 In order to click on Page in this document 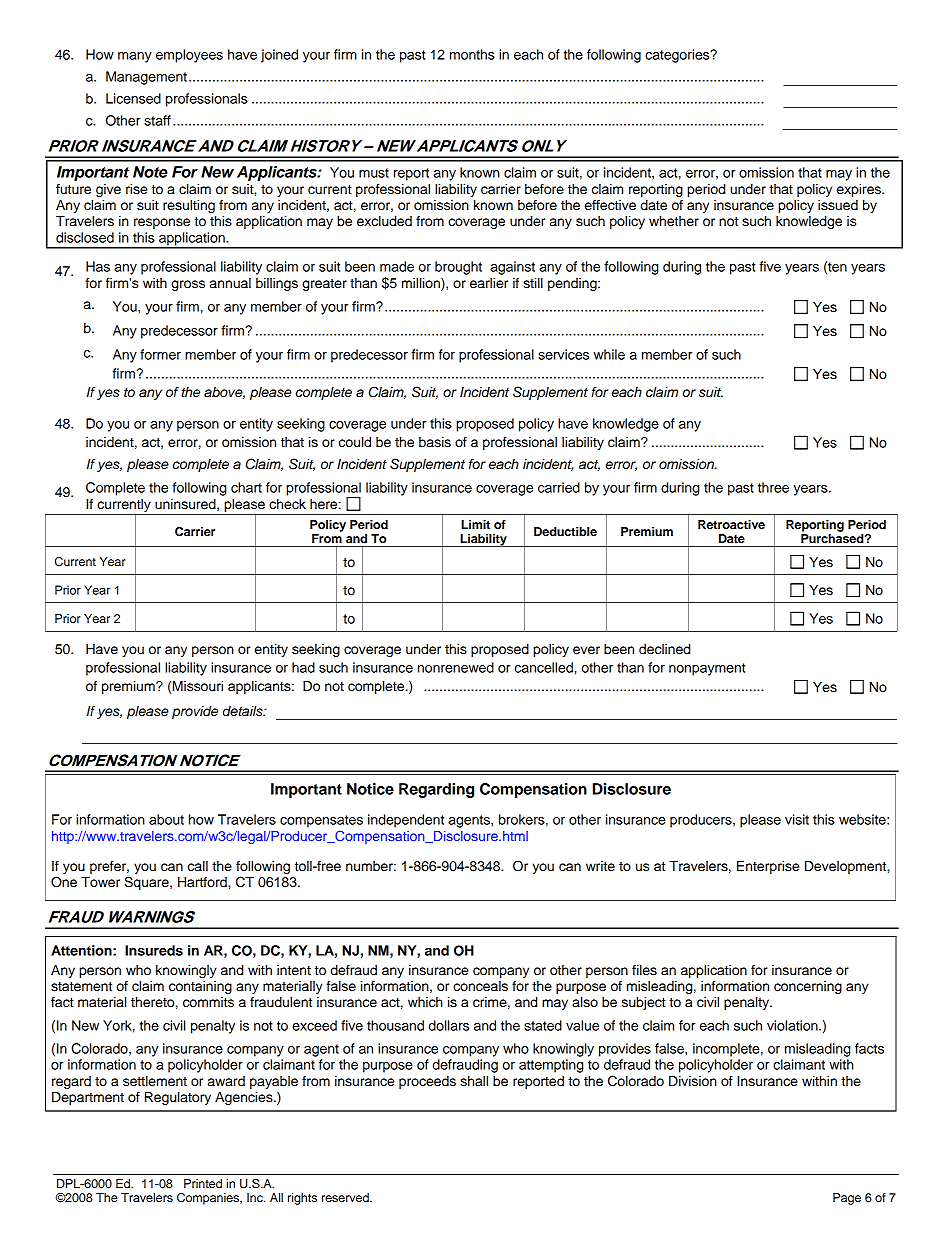, I will do `click(847, 1199)`.
